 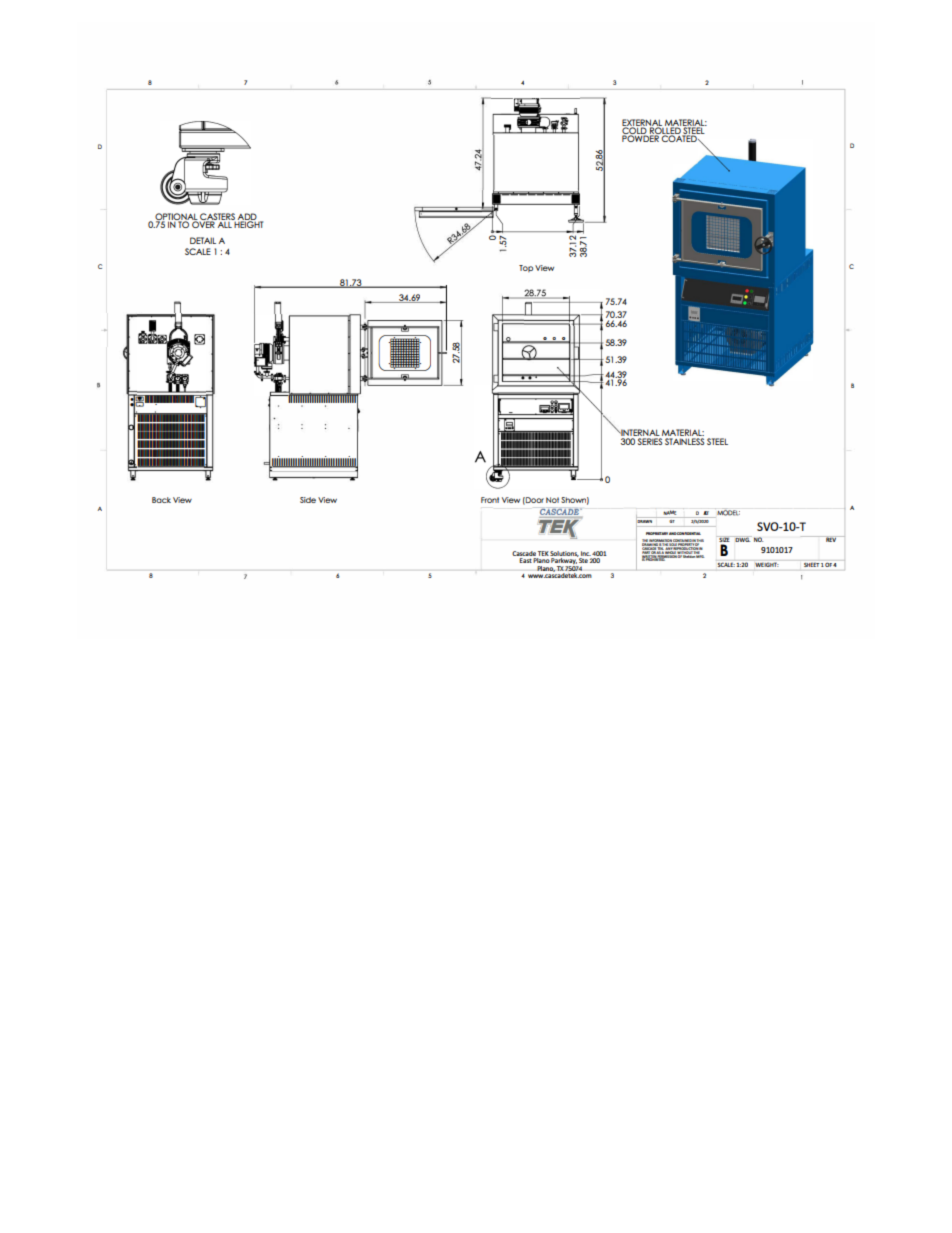 I want to click on Front, so click(x=490, y=500).
